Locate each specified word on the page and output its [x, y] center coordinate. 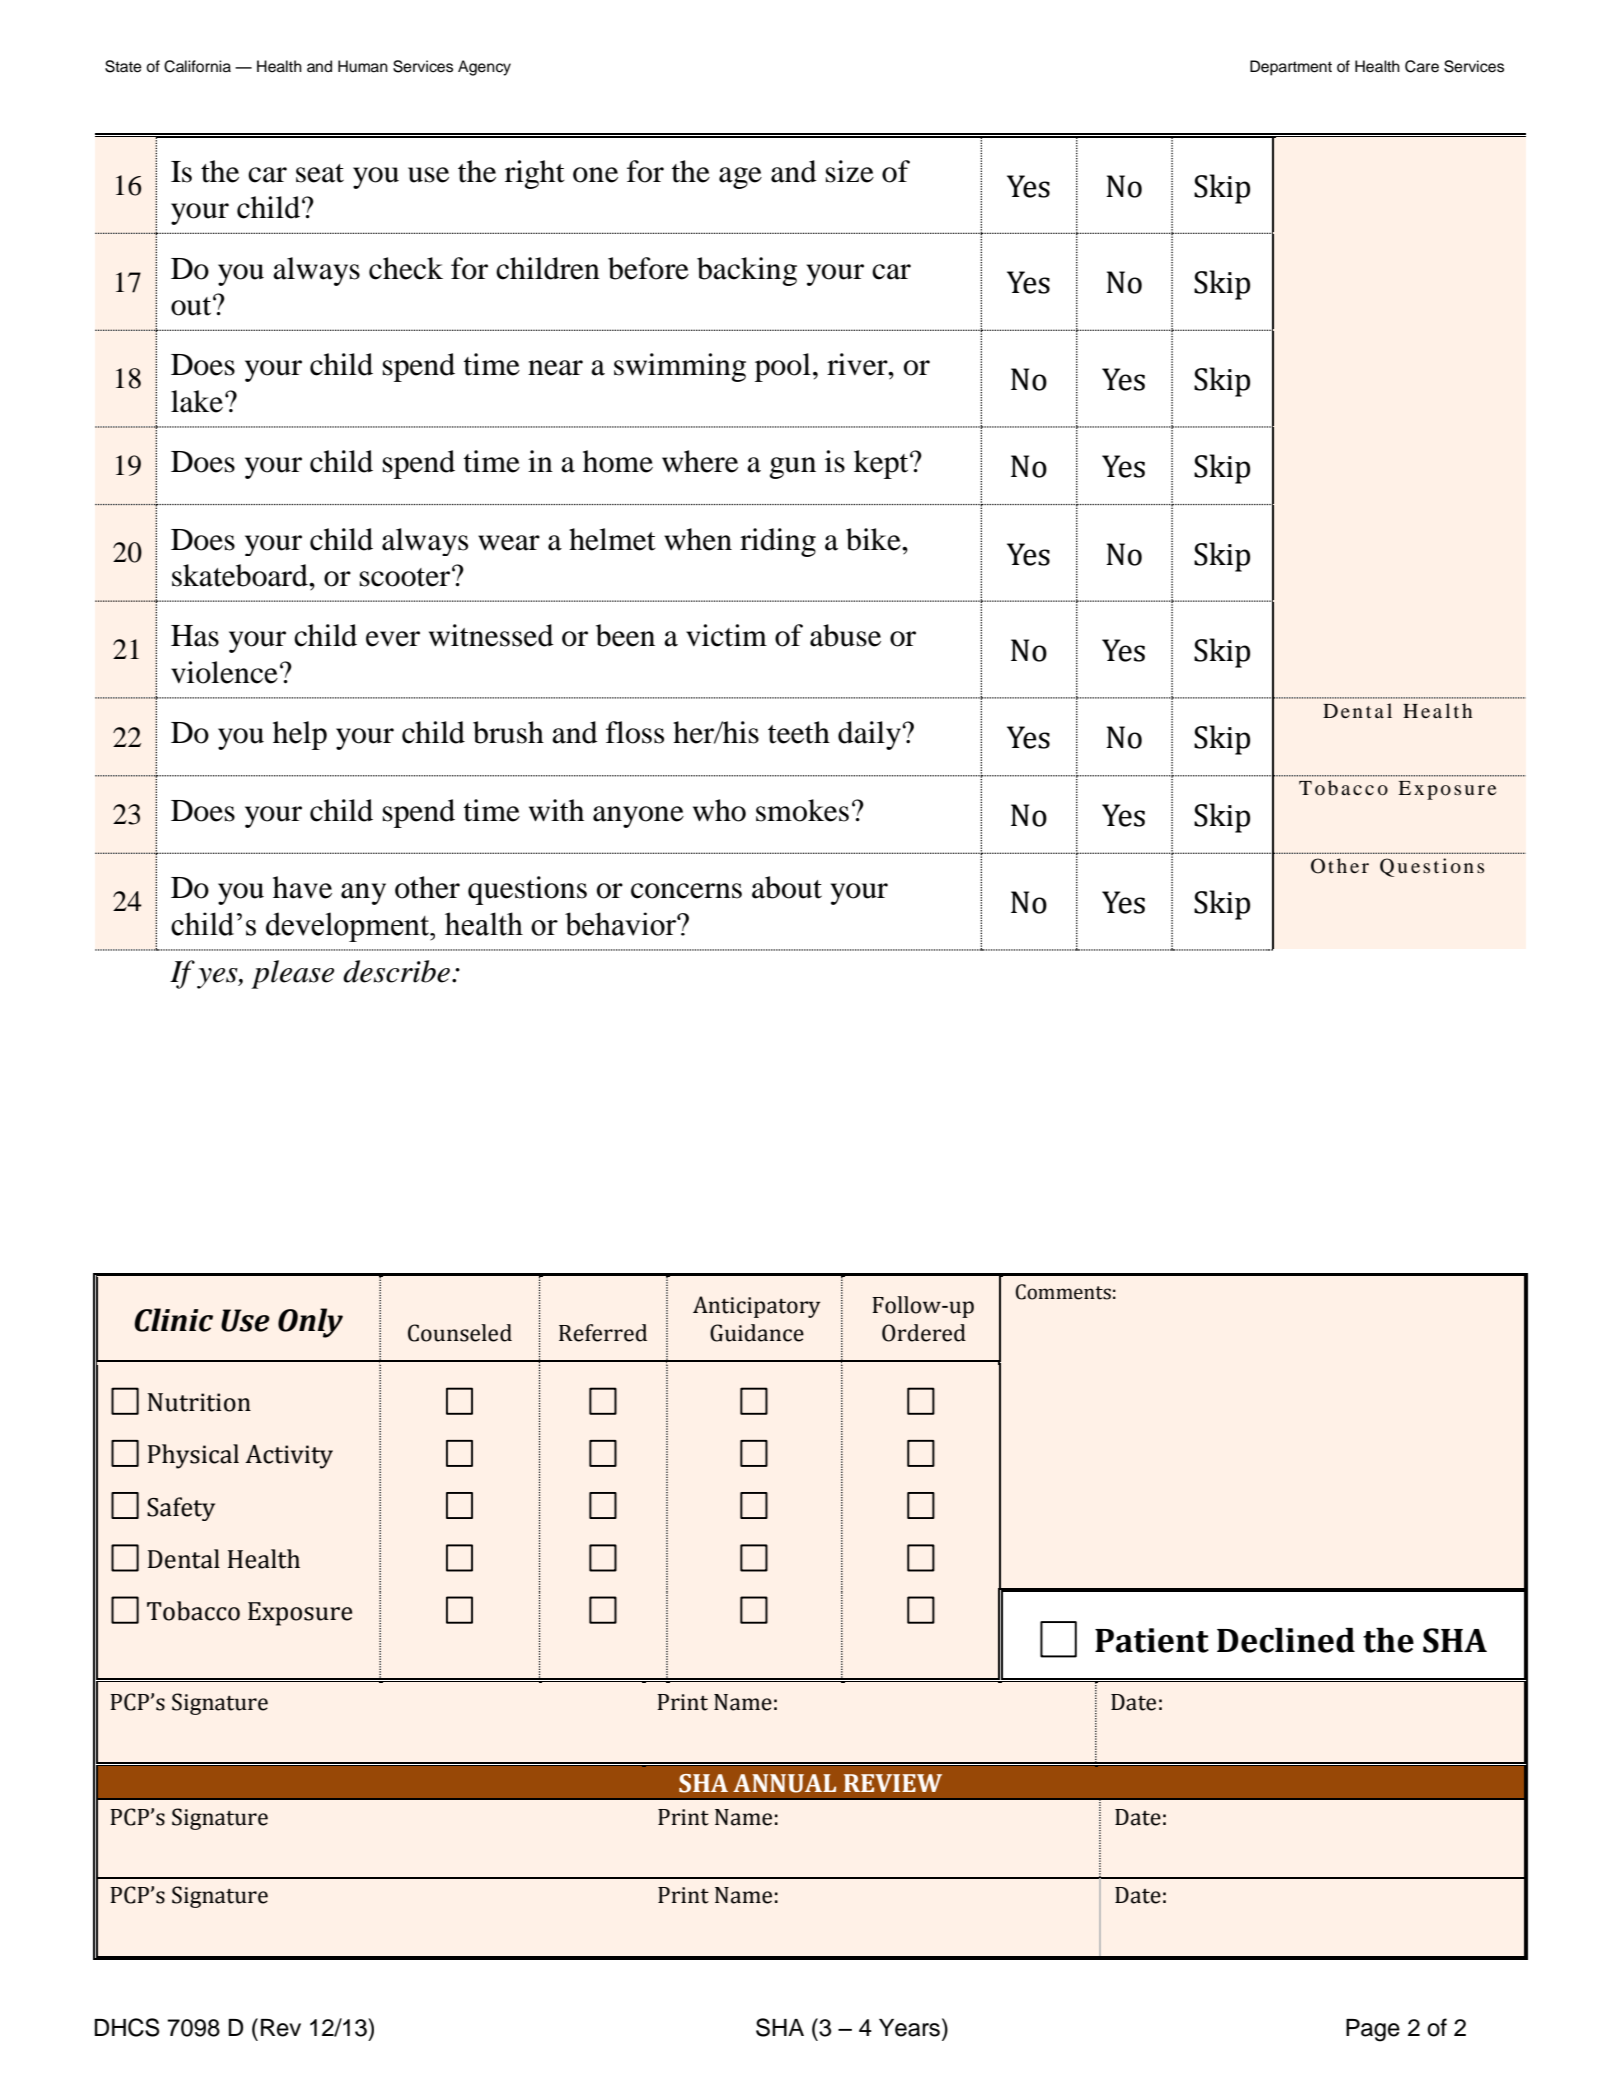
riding [778, 542]
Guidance [757, 1333]
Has [195, 636]
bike [874, 539]
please [292, 974]
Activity [289, 1457]
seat [320, 173]
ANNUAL [784, 1783]
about [787, 887]
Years [909, 2028]
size [850, 171]
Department [1291, 68]
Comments [1063, 1292]
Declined [1286, 1640]
